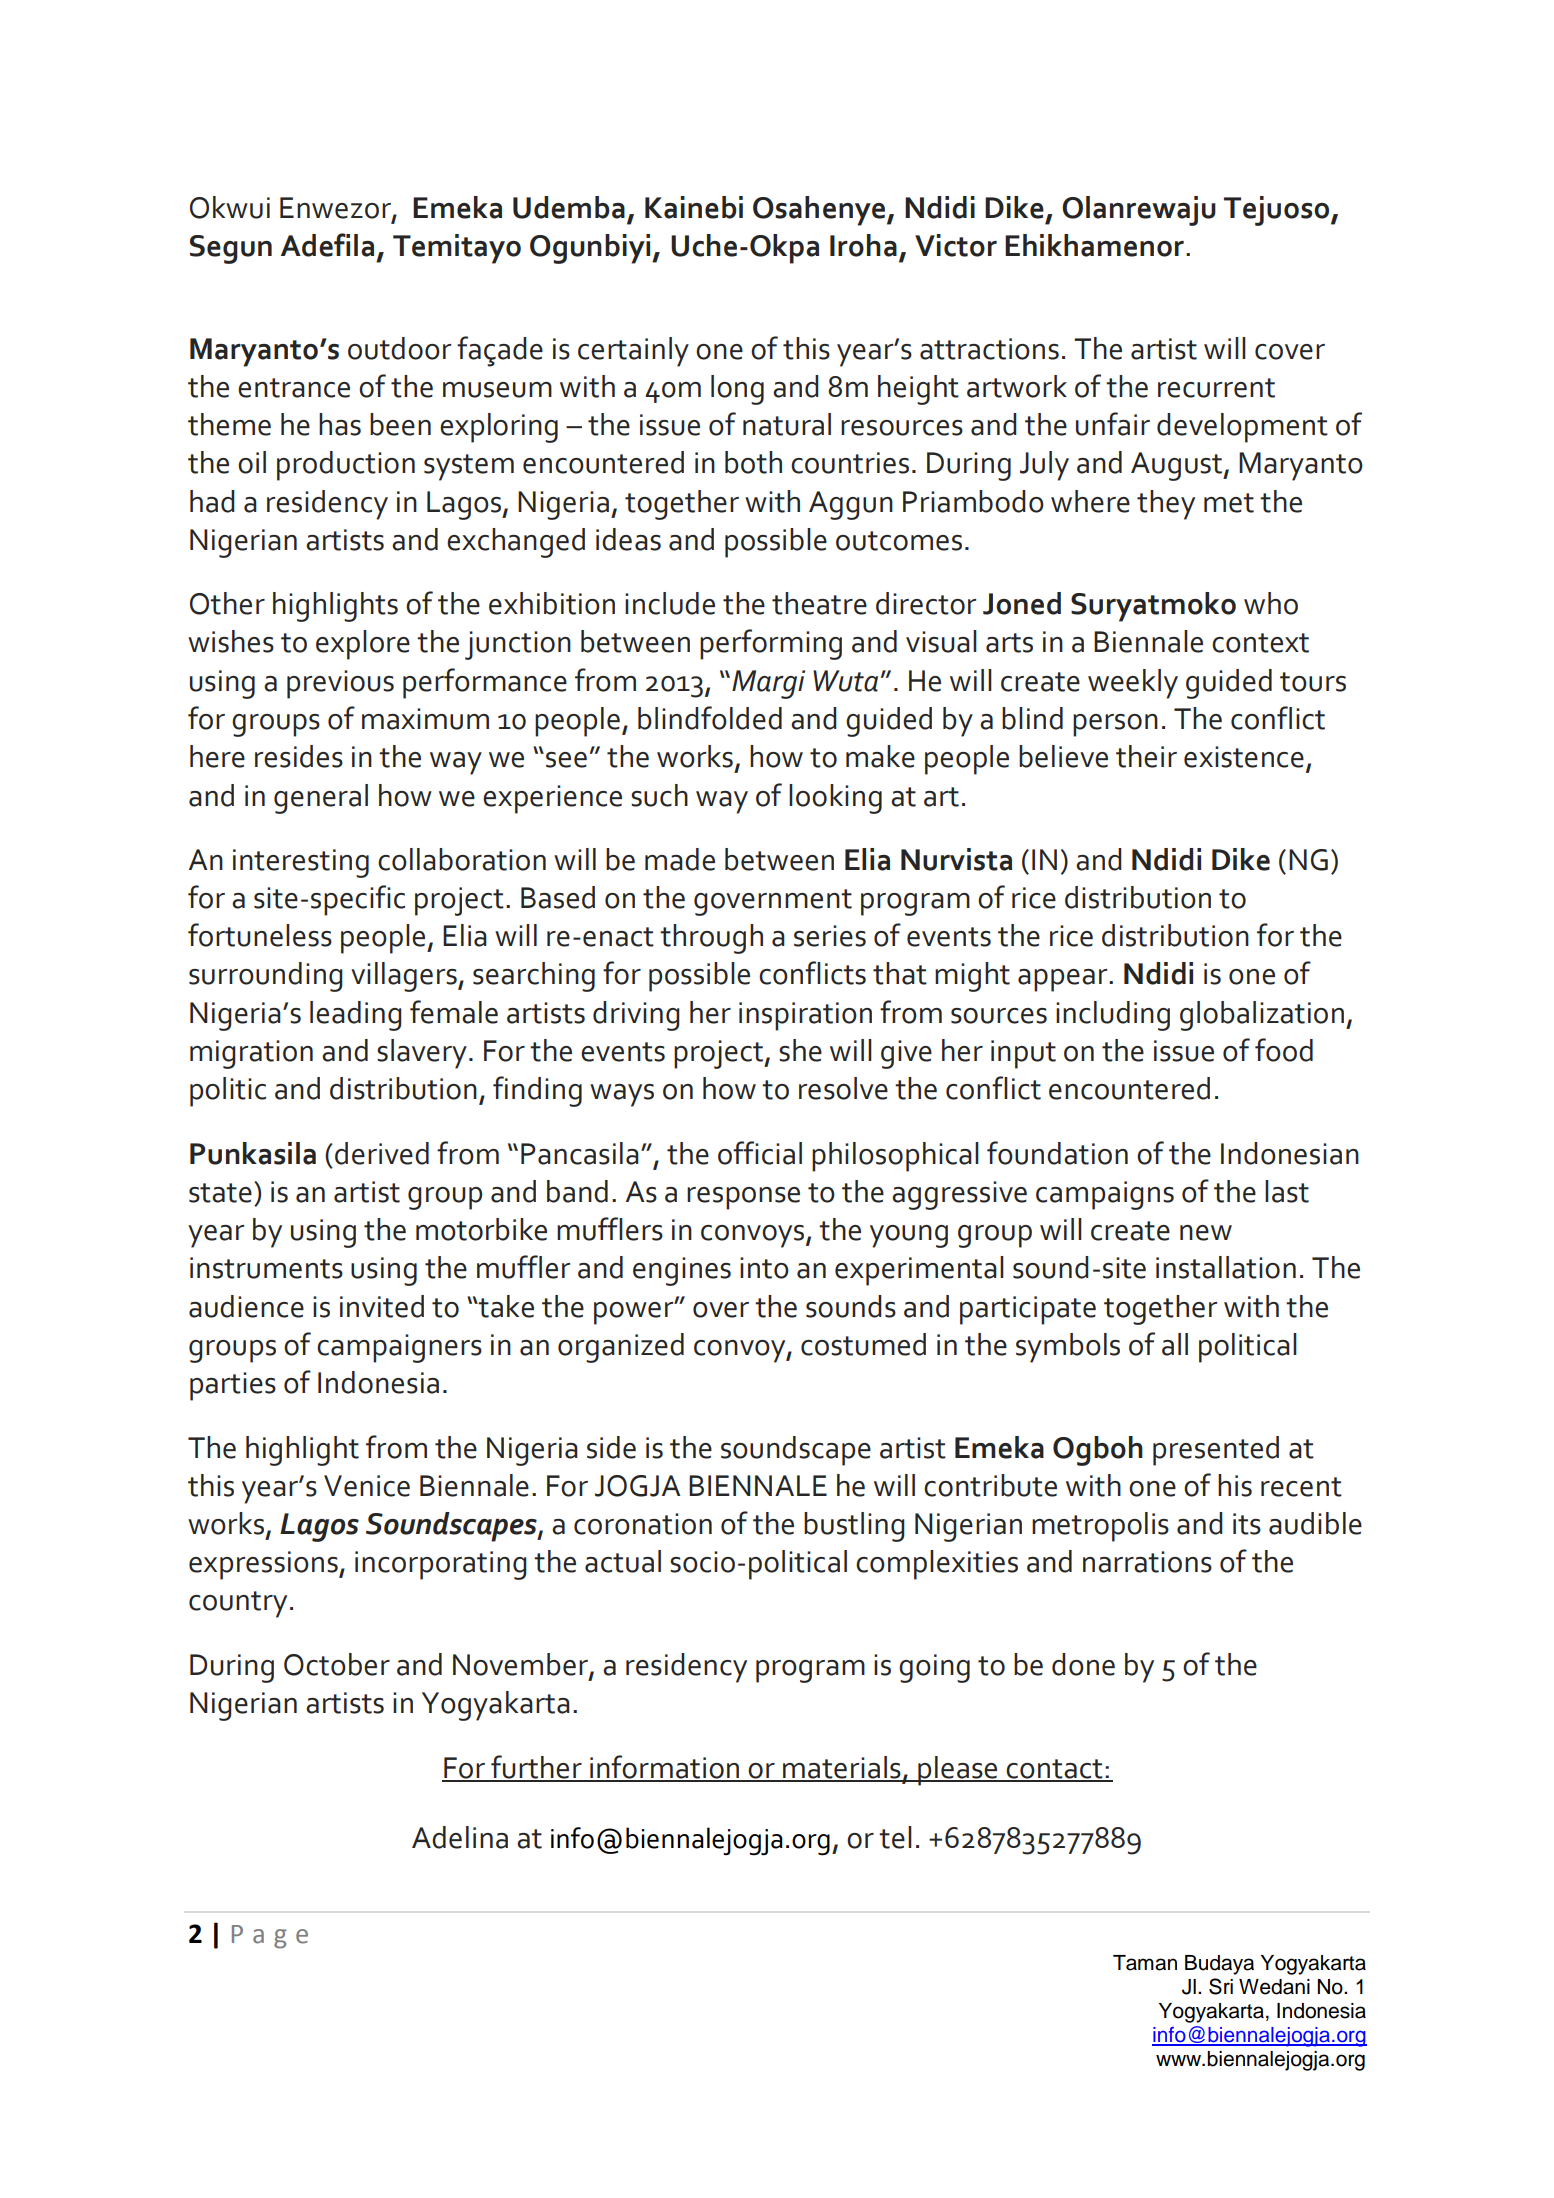  I want to click on official, so click(760, 1153).
